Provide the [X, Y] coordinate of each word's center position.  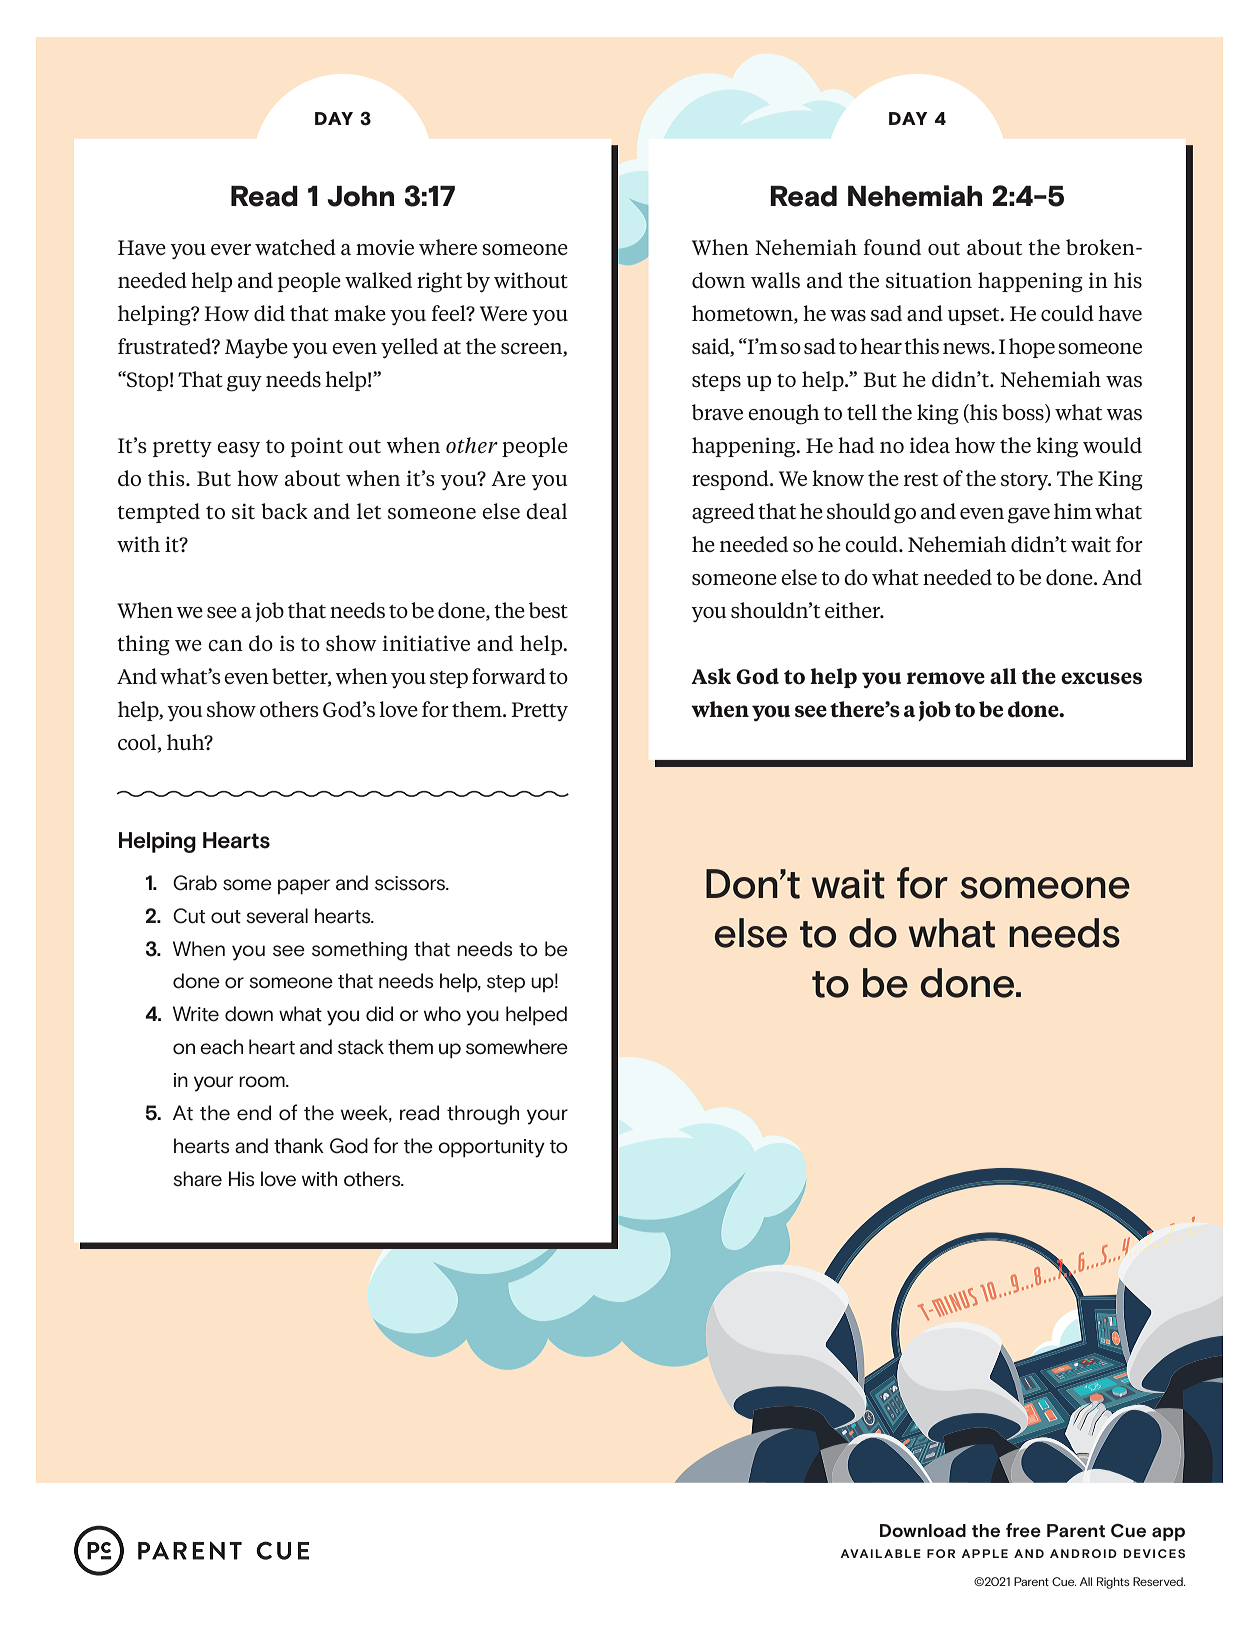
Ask [711, 676]
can [225, 645]
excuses [1101, 678]
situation [929, 280]
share [197, 1179]
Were [503, 313]
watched [295, 247]
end [254, 1113]
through [483, 1115]
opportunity [491, 1148]
